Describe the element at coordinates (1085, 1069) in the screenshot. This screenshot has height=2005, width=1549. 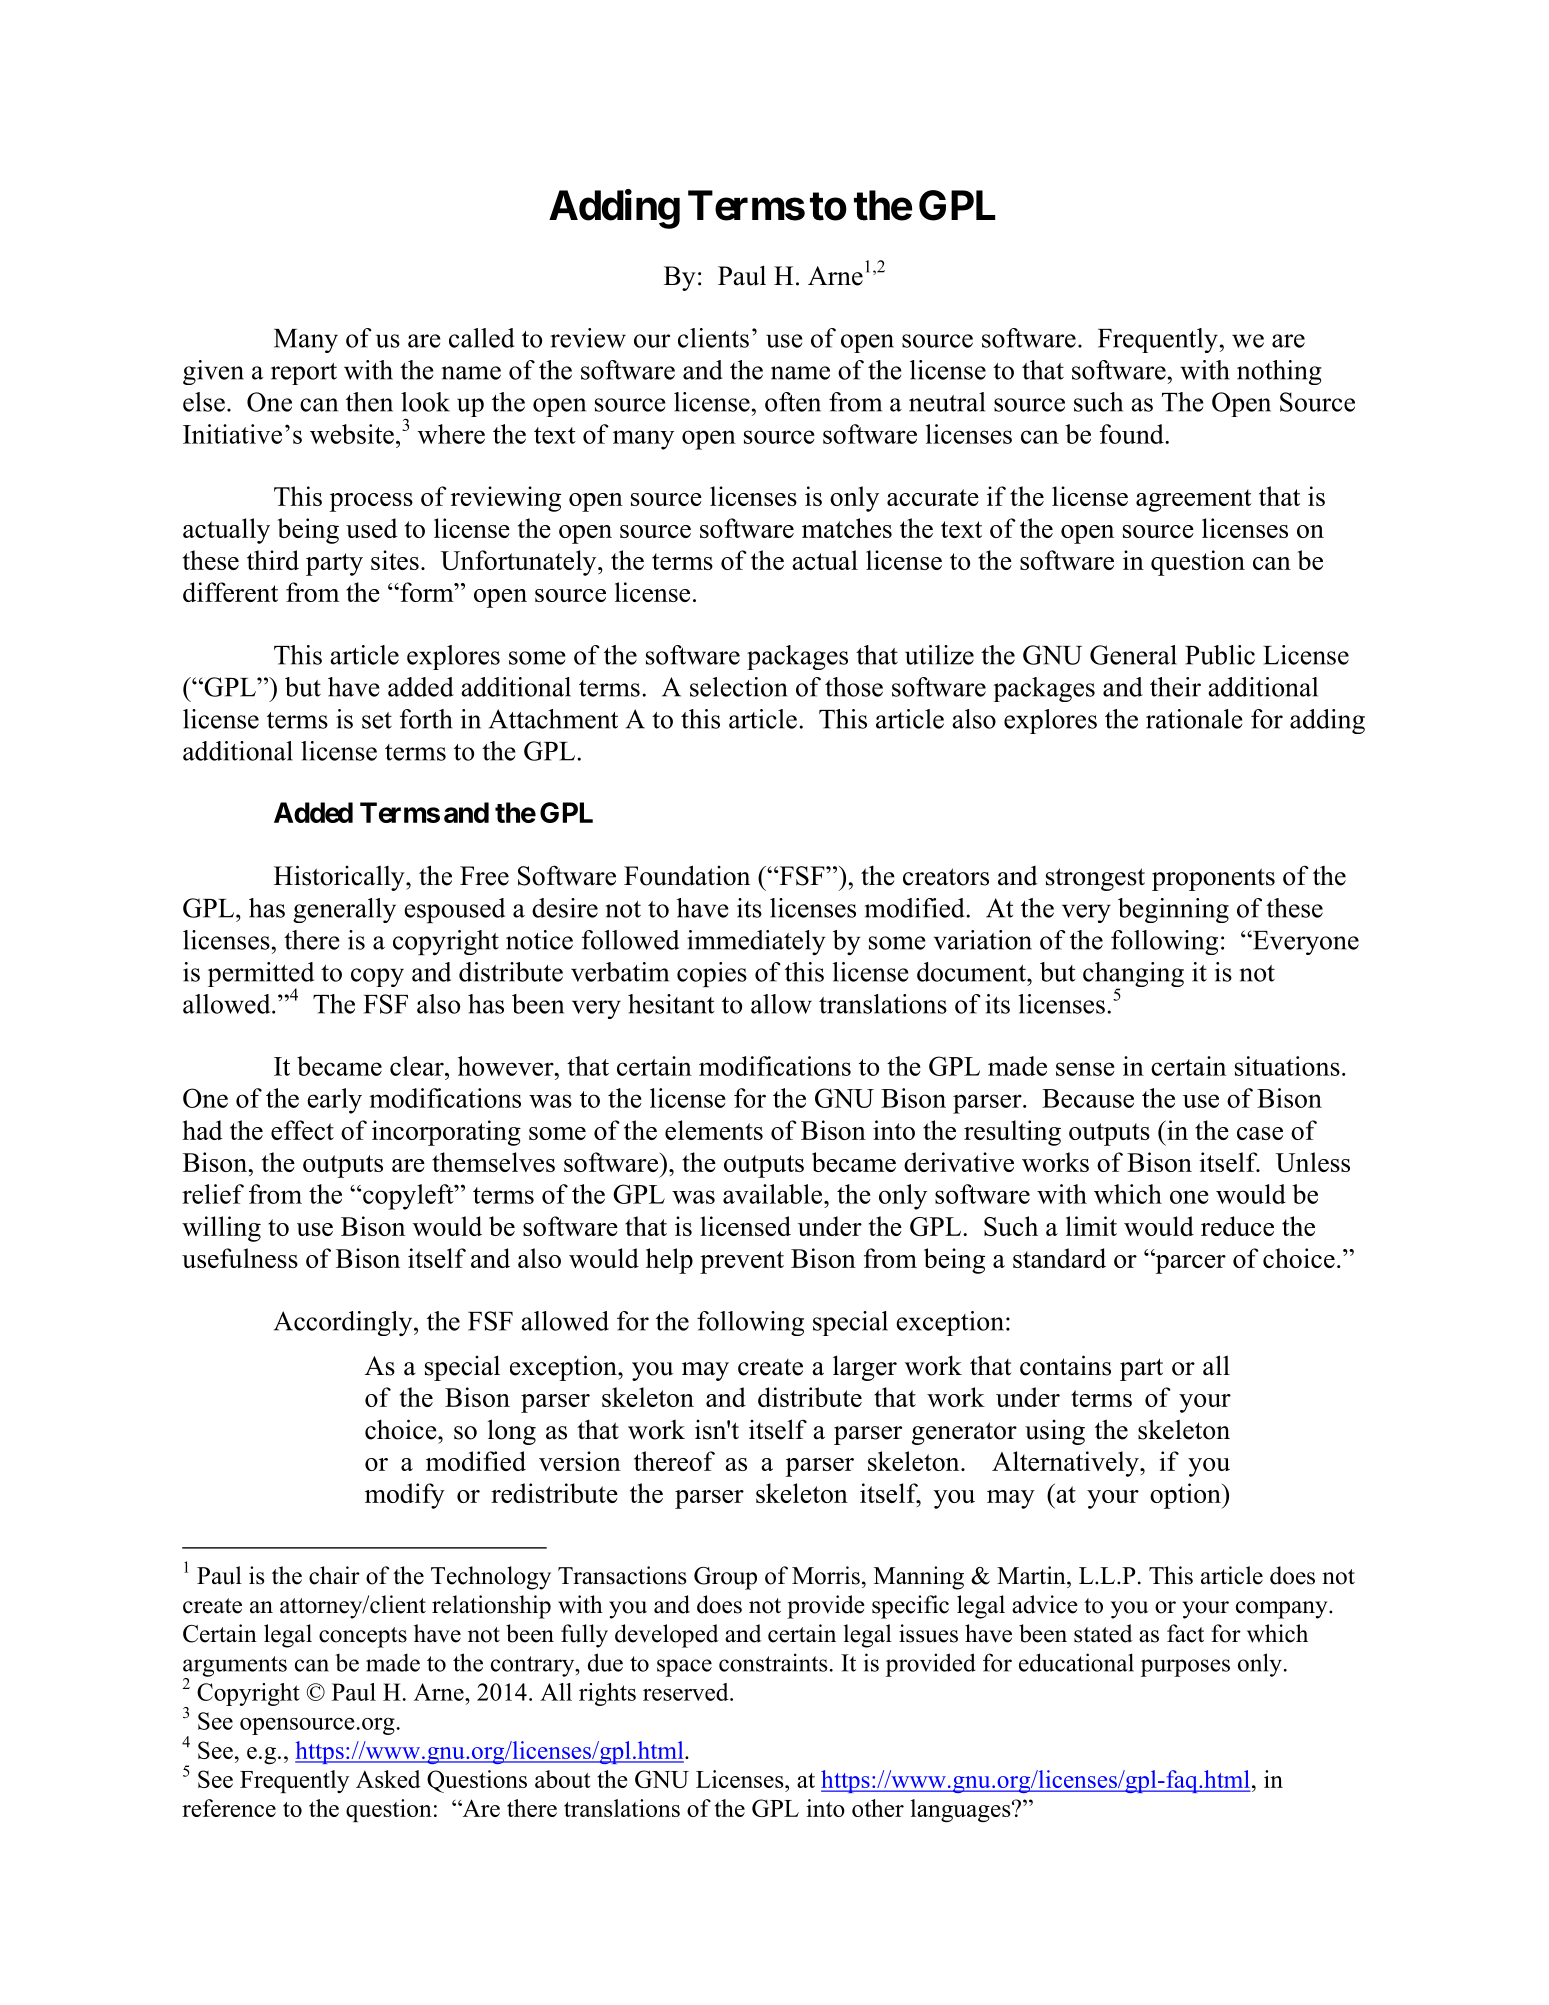
I see `sense` at that location.
